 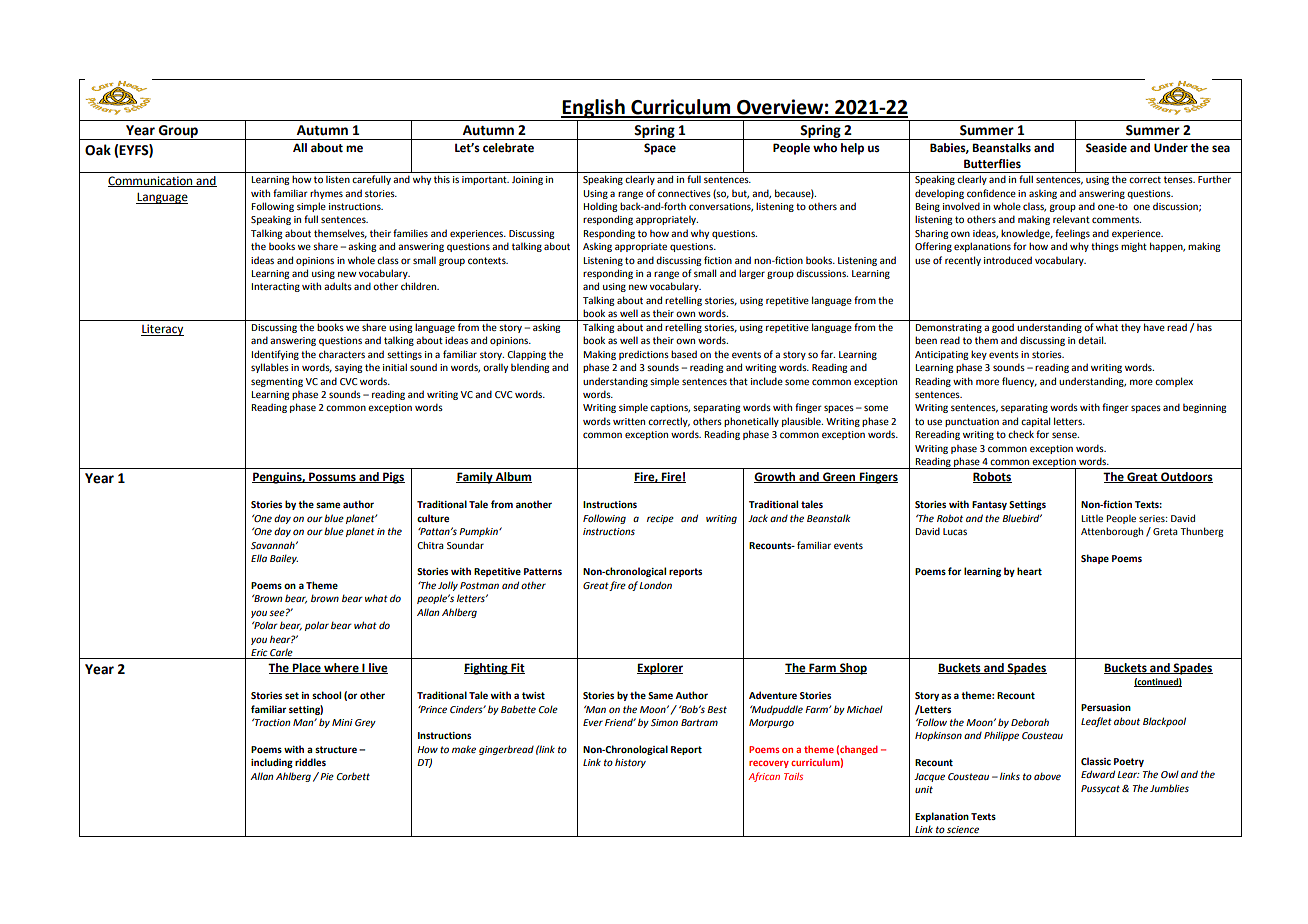 I want to click on connectives, so click(x=684, y=193).
